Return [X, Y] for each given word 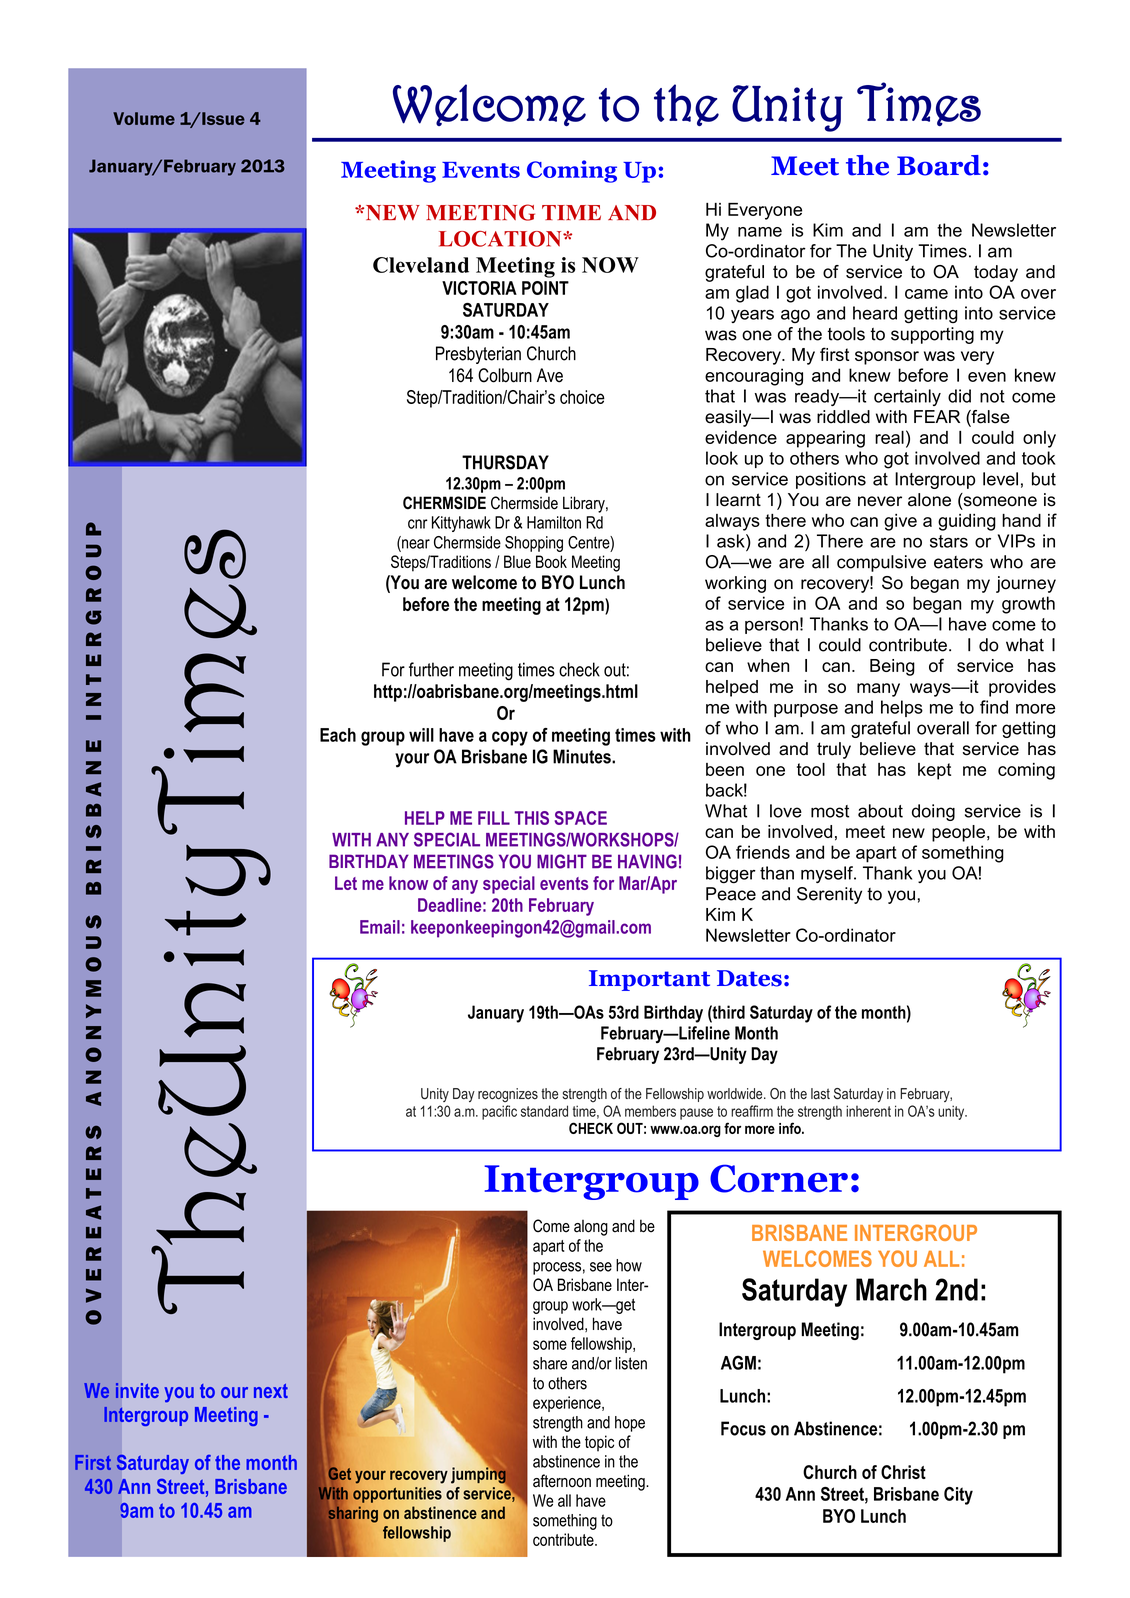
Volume [144, 118]
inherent [868, 1111]
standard [544, 1111]
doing [933, 812]
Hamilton [554, 522]
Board [939, 165]
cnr [418, 524]
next [271, 1391]
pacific [499, 1112]
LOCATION [501, 239]
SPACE [580, 818]
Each [338, 735]
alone [929, 500]
